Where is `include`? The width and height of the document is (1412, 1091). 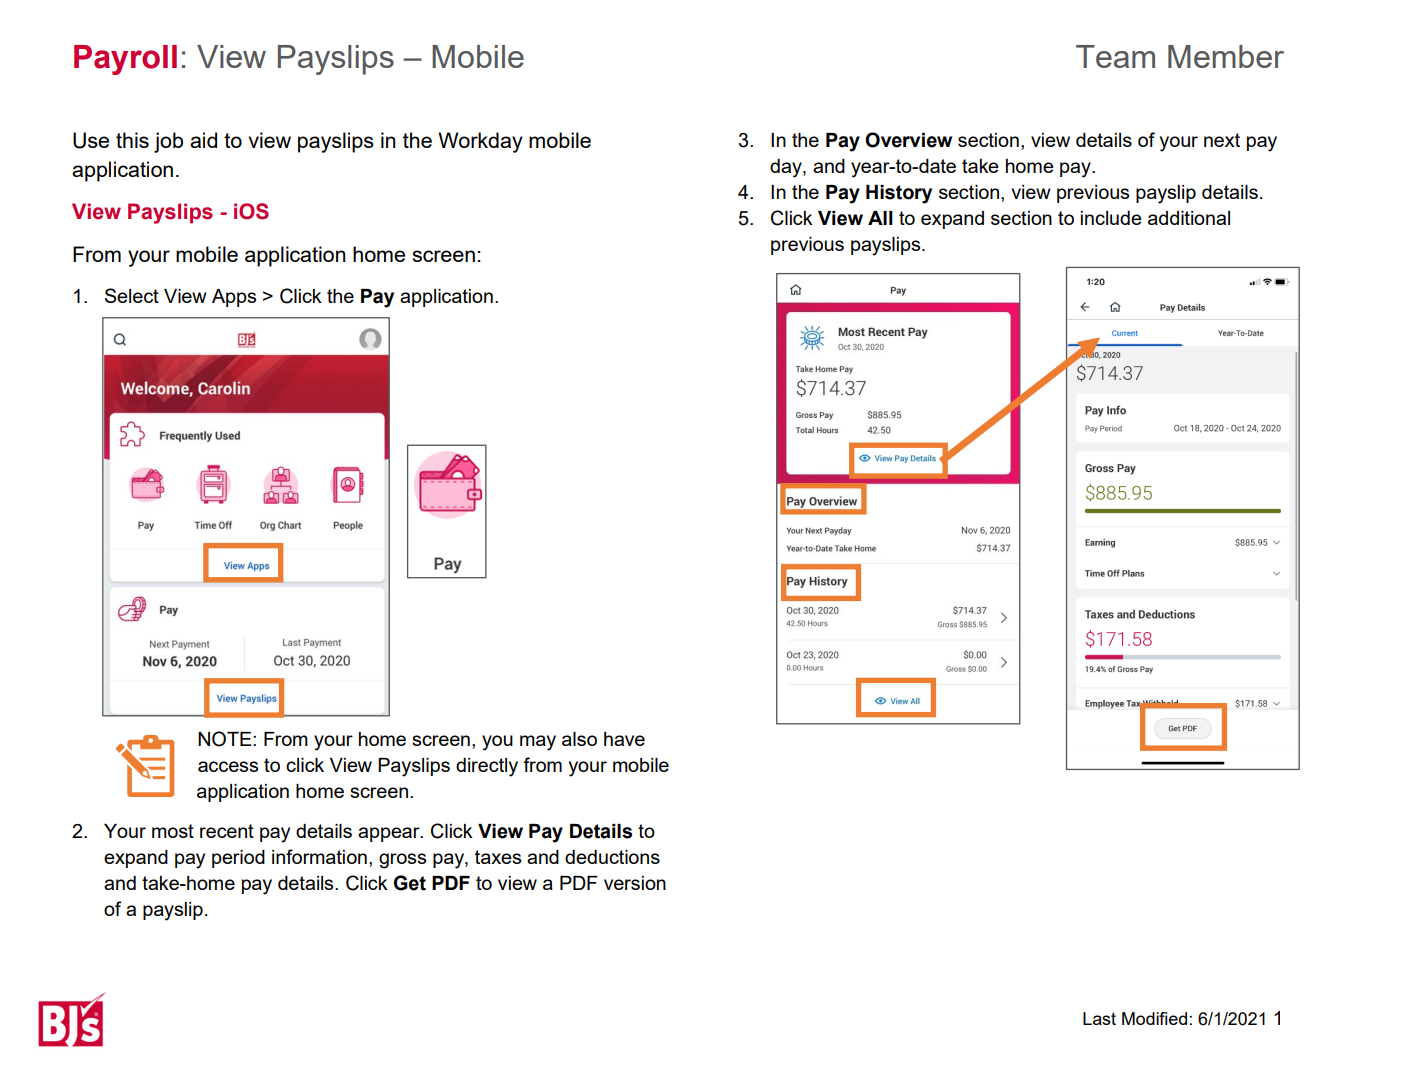 include is located at coordinates (1111, 218).
